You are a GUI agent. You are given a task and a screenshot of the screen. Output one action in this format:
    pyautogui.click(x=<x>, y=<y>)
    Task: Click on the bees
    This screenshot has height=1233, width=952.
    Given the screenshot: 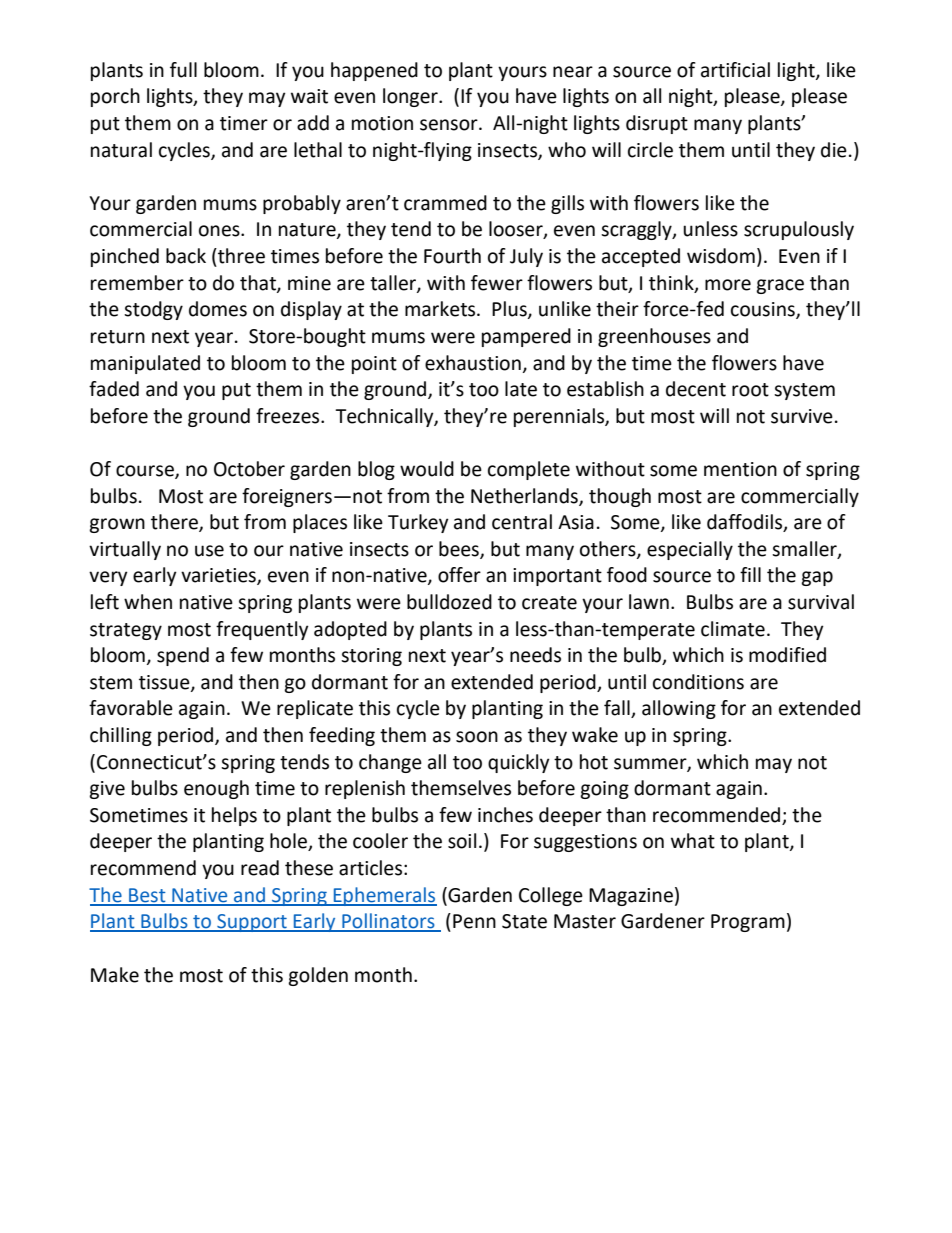 What is the action you would take?
    pyautogui.click(x=460, y=549)
